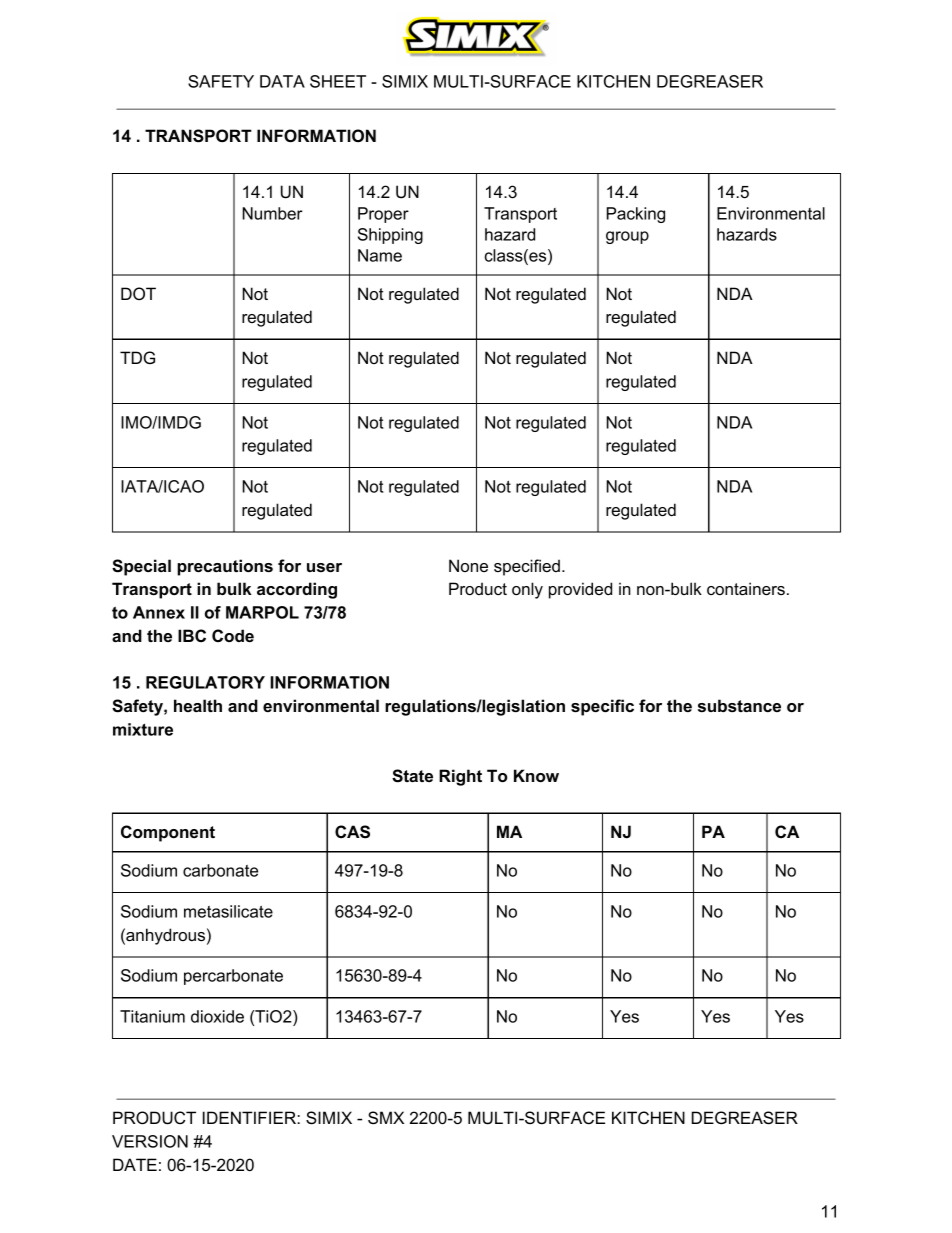 The height and width of the image is (1233, 952). I want to click on Packing, so click(636, 215).
